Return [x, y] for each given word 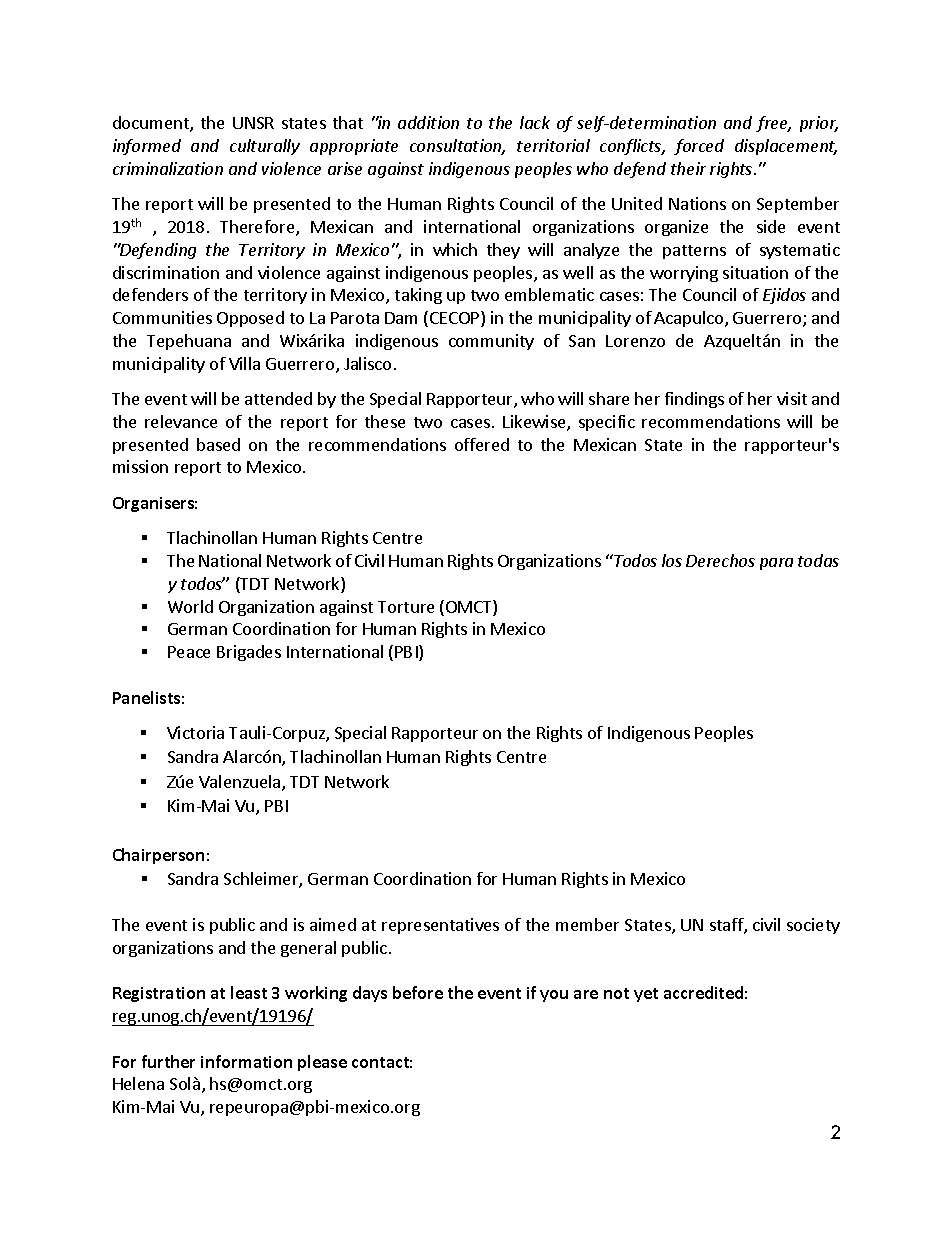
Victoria [195, 732]
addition [428, 122]
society [813, 926]
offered [482, 444]
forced [699, 147]
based [218, 444]
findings [694, 400]
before [418, 992]
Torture [406, 607]
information [246, 1061]
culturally [265, 147]
